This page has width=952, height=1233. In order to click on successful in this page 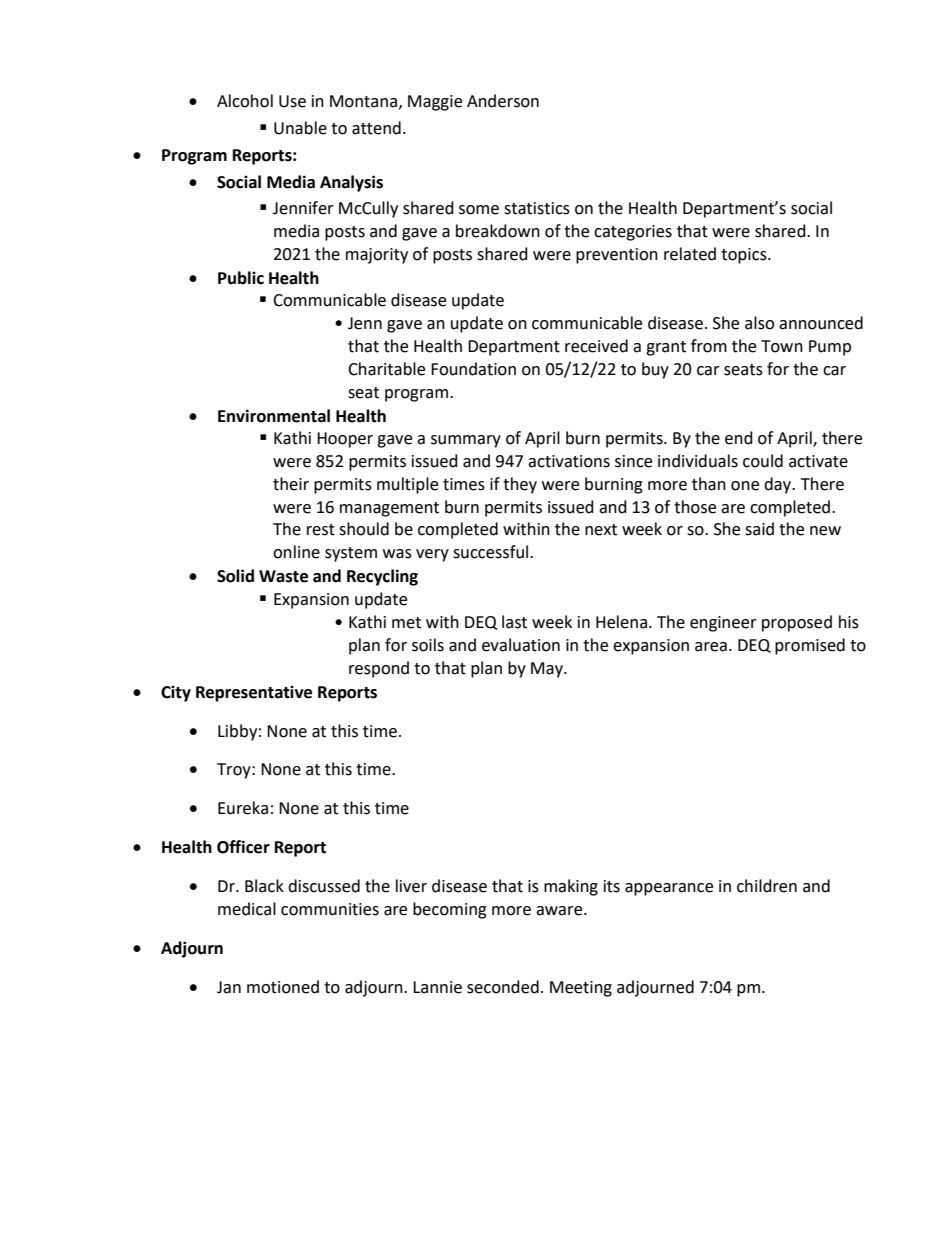, I will do `click(492, 552)`.
